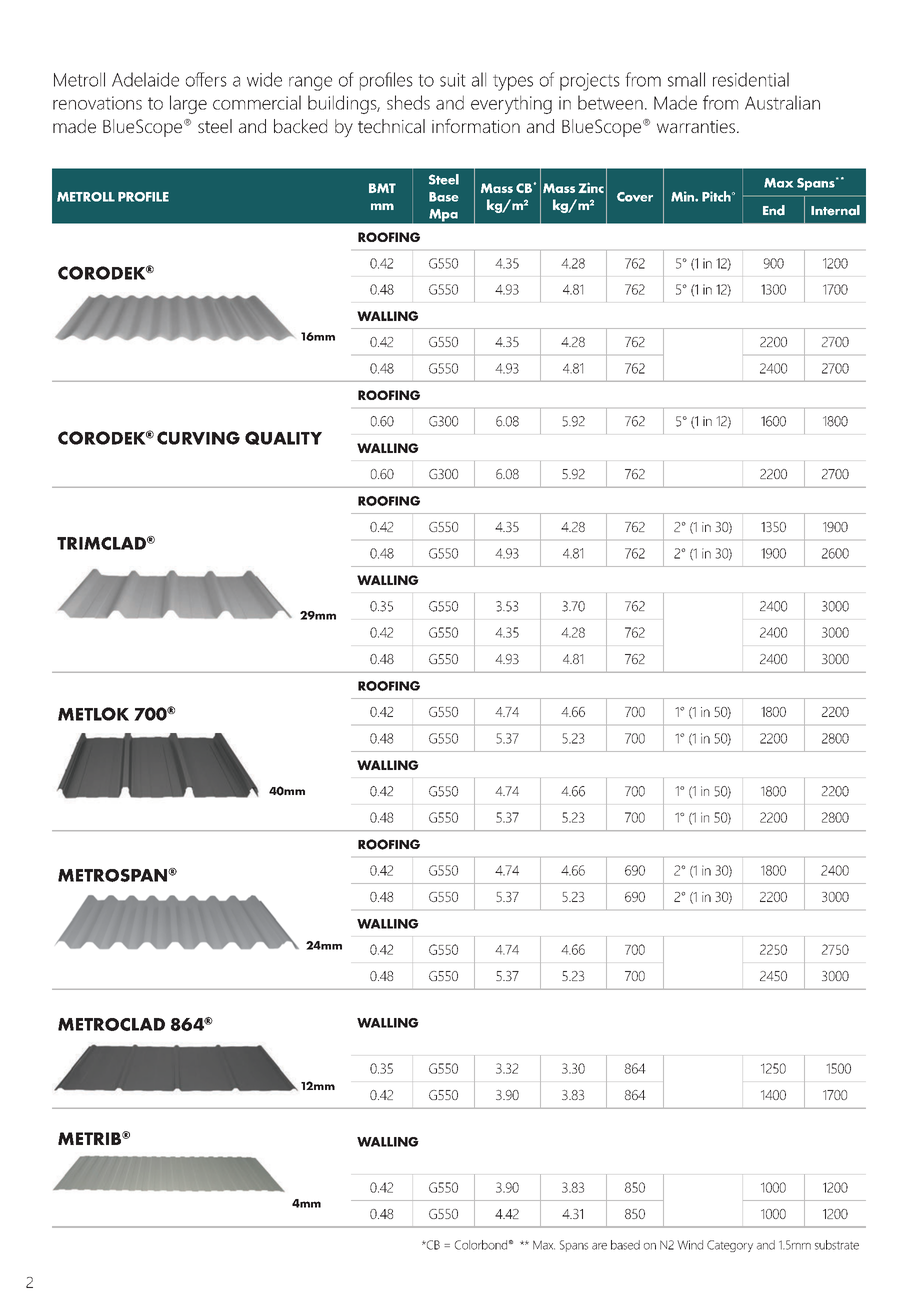 This screenshot has height=1308, width=924. What do you see at coordinates (476, 126) in the screenshot?
I see `information` at bounding box center [476, 126].
